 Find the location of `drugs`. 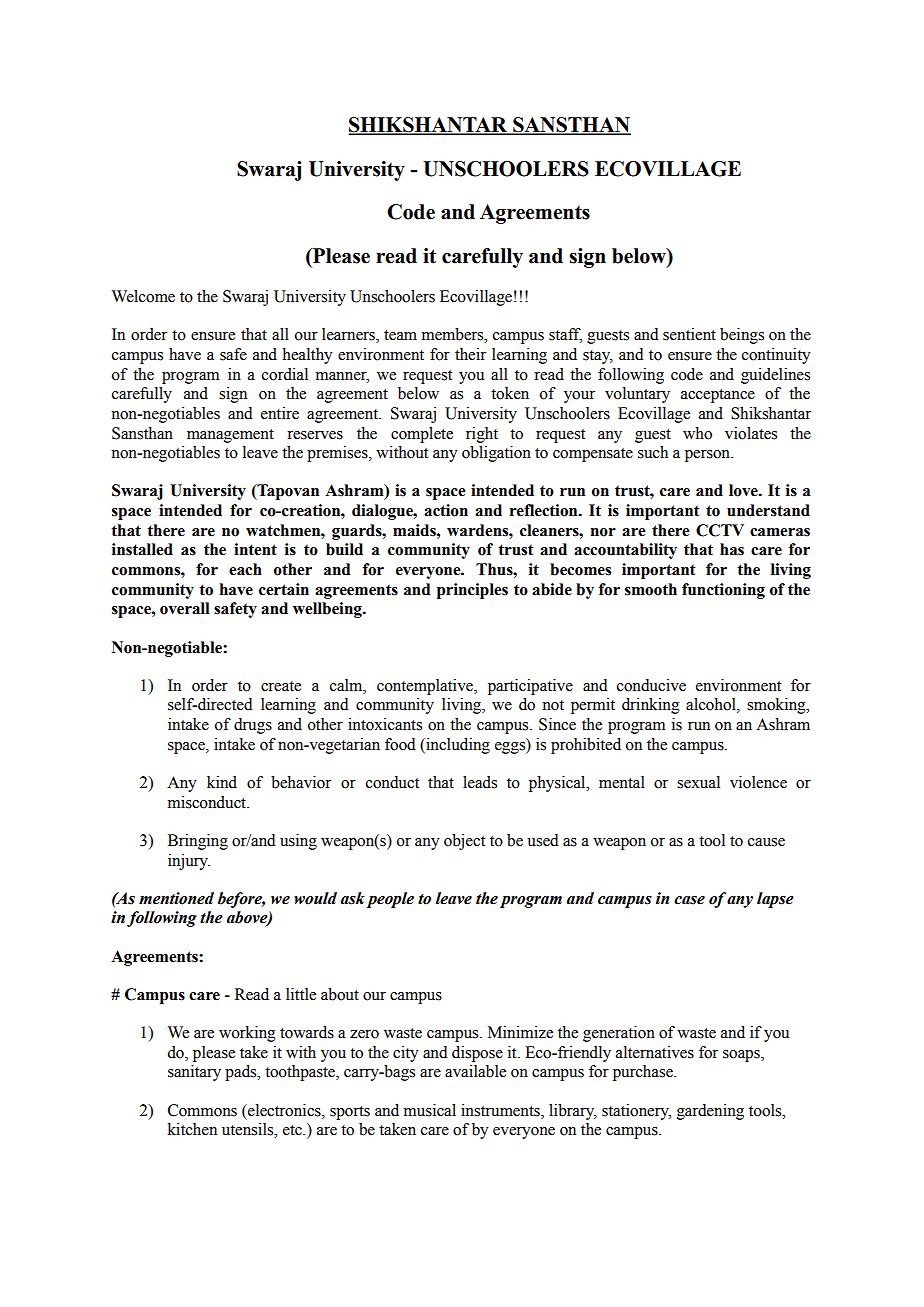

drugs is located at coordinates (253, 726).
